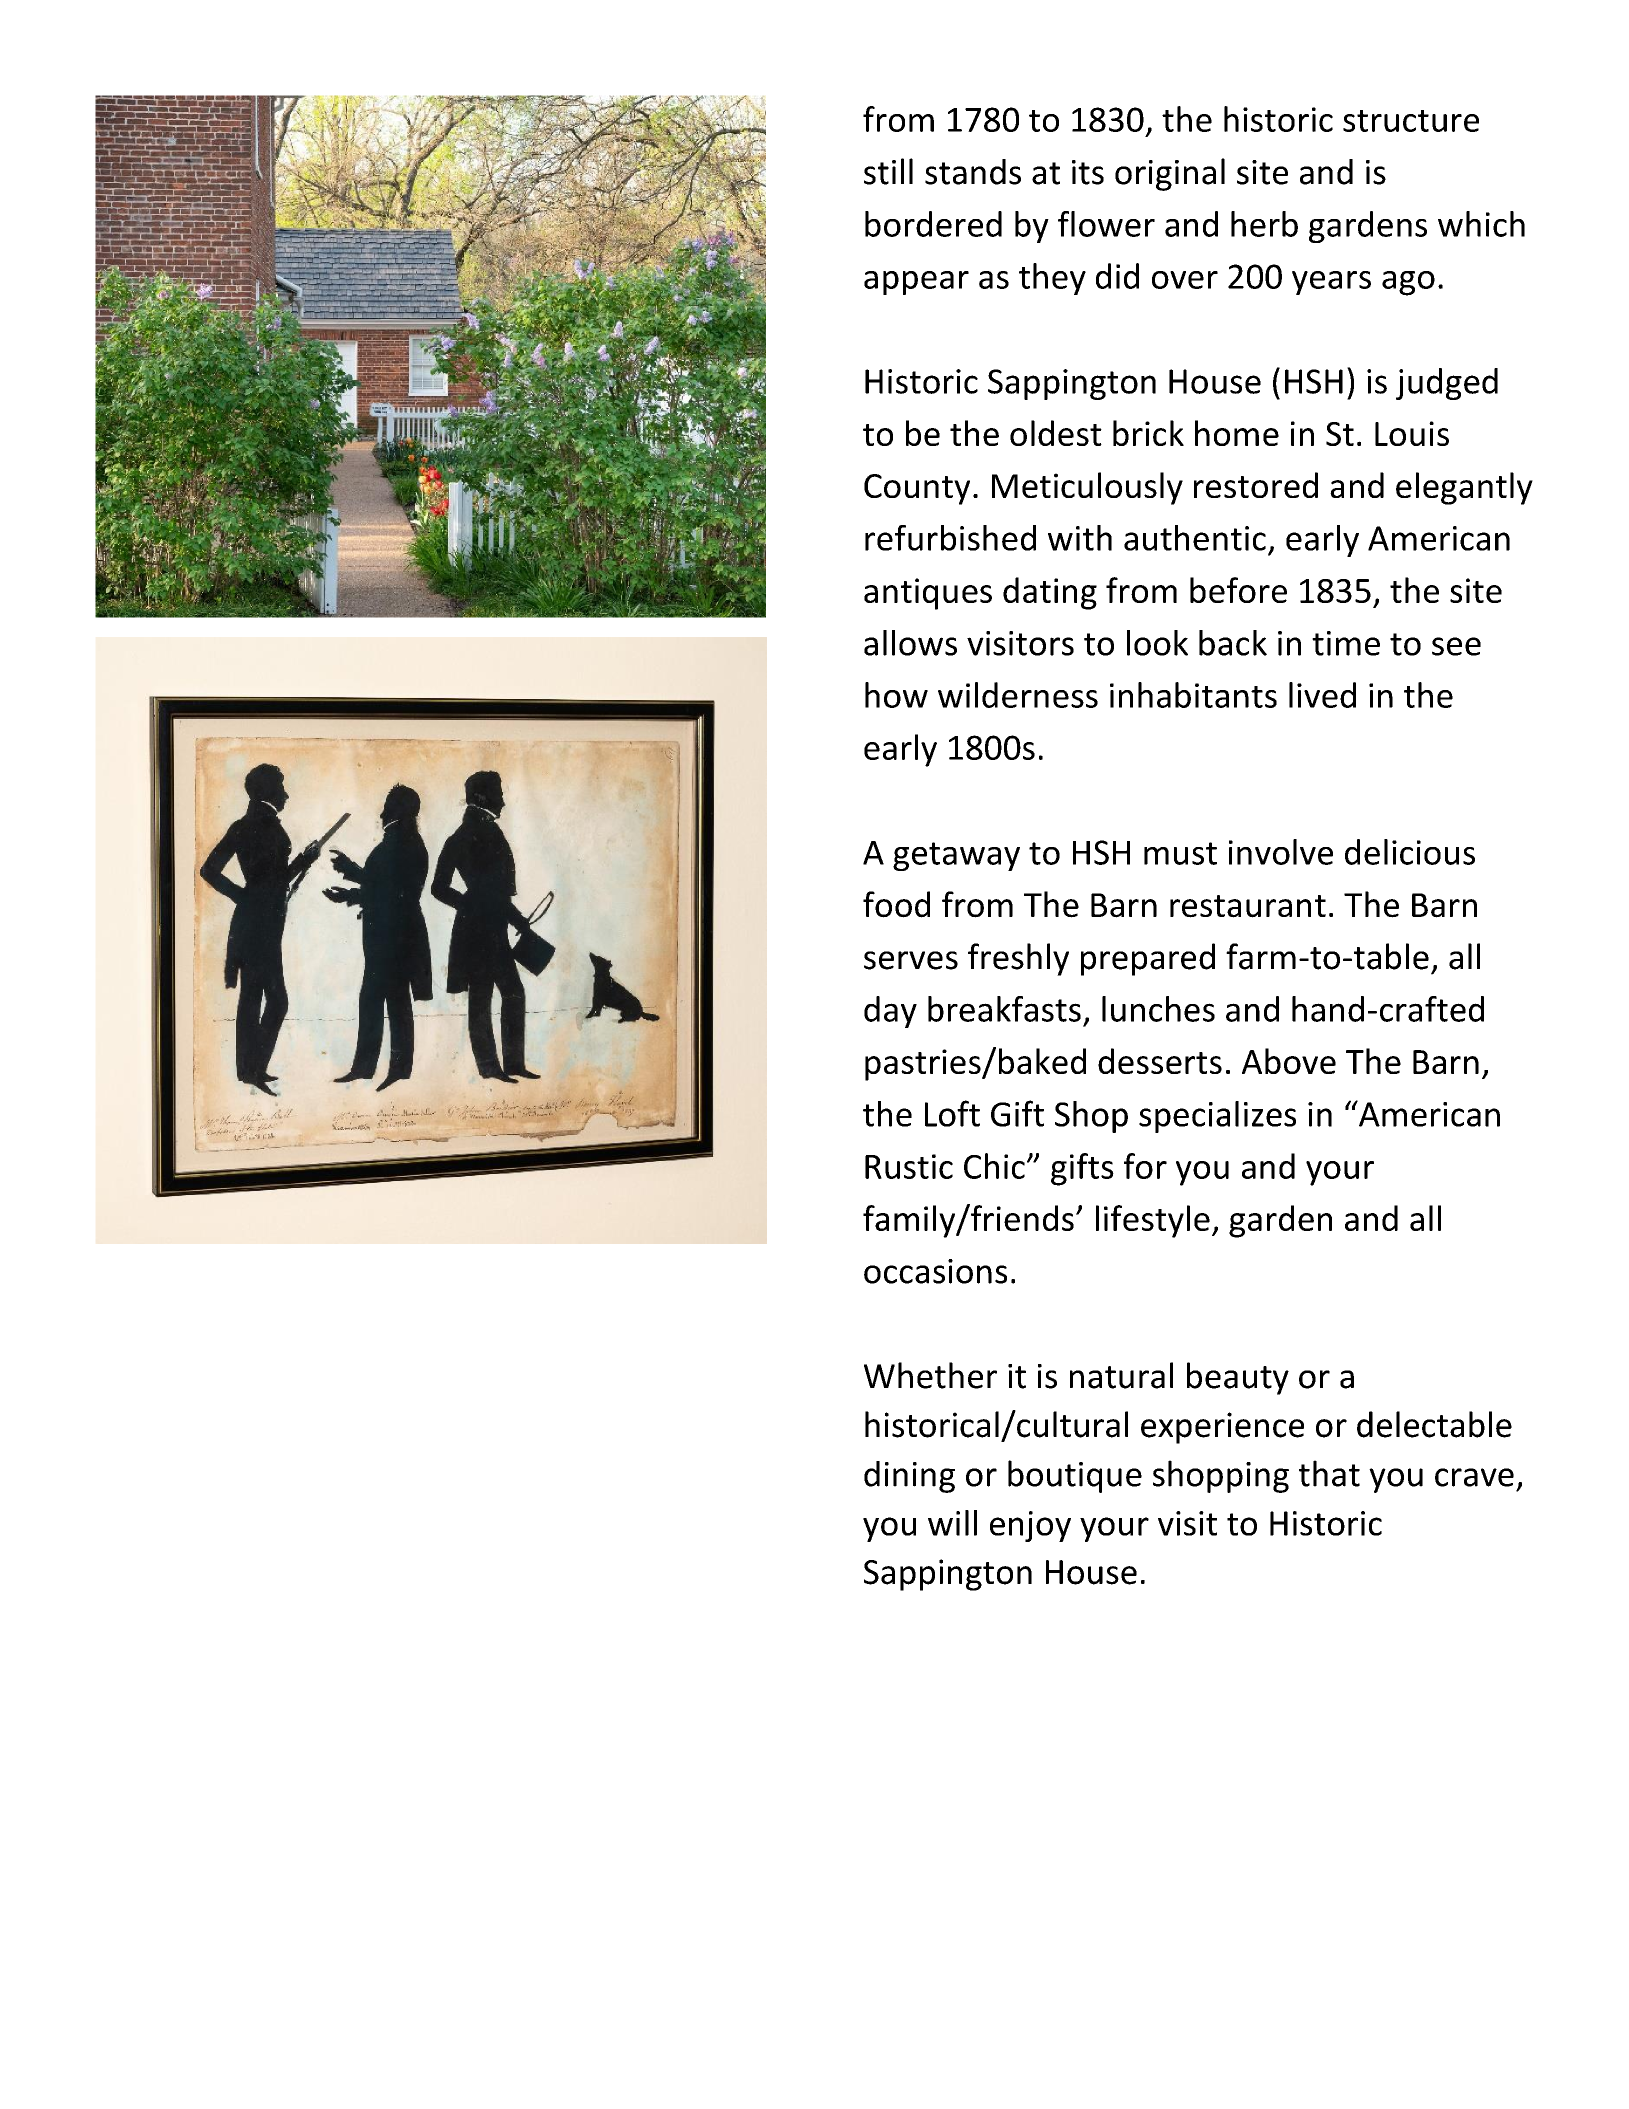  Describe the element at coordinates (973, 172) in the screenshot. I see `stands` at that location.
